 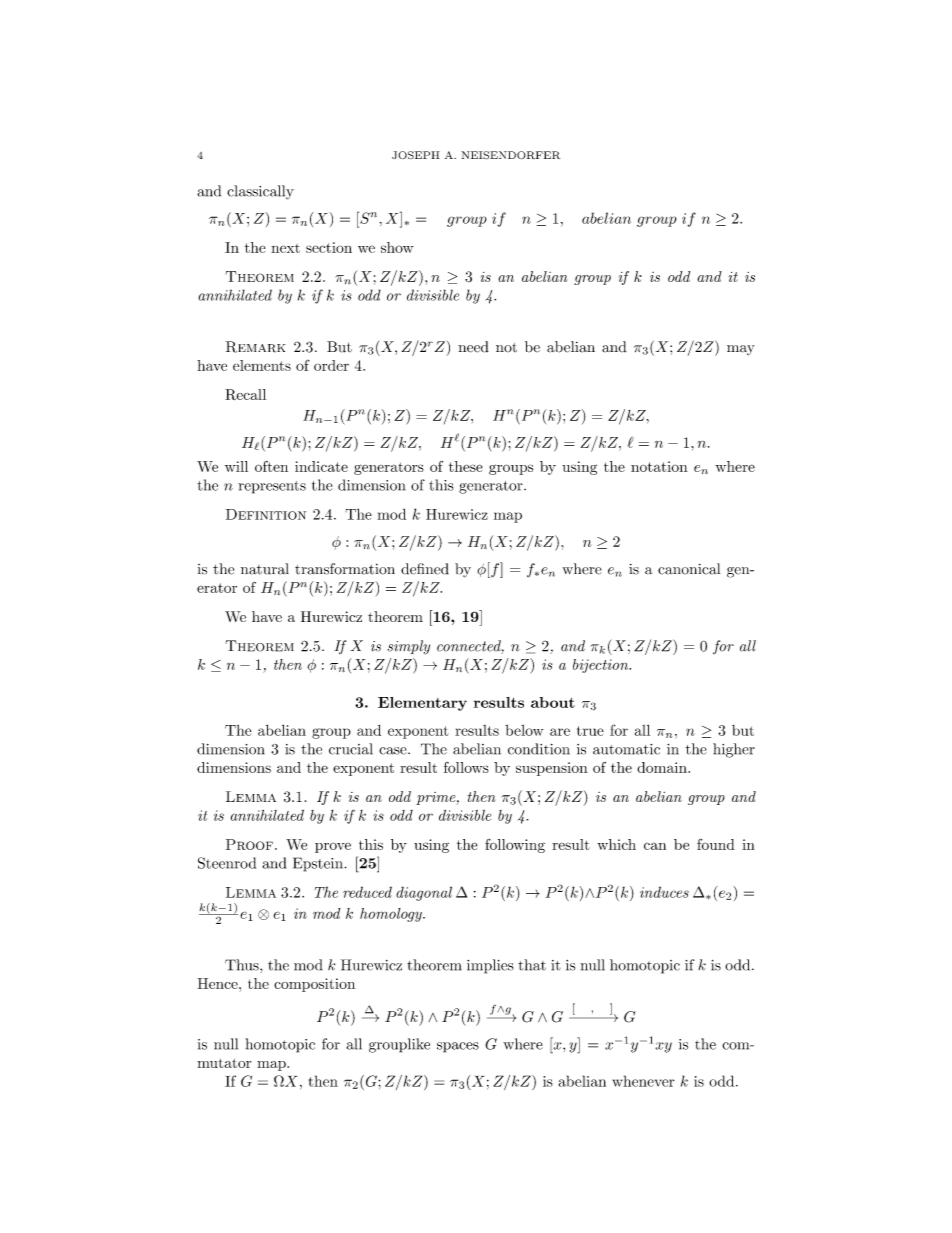 I want to click on composition, so click(x=314, y=985).
